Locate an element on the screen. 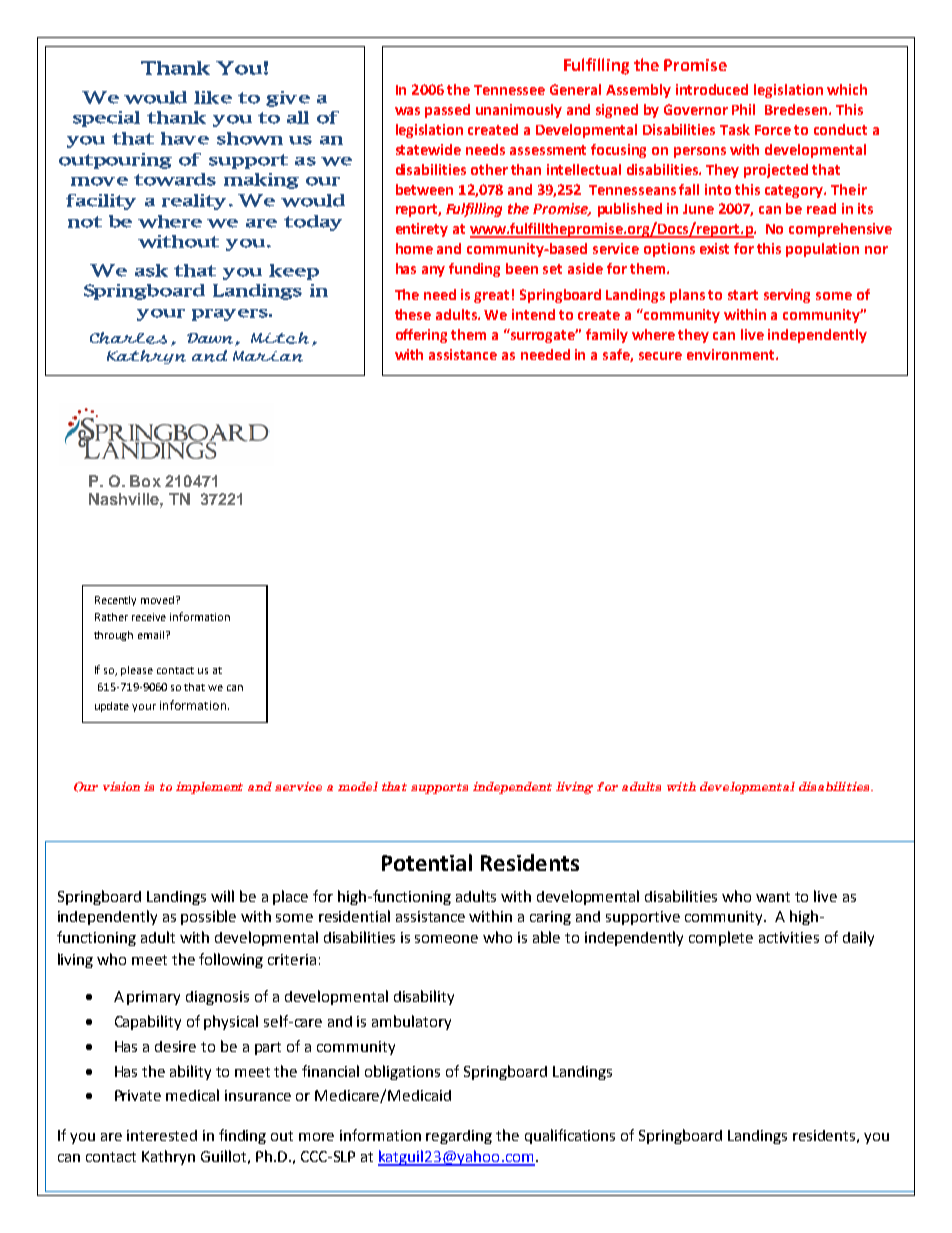 This screenshot has width=952, height=1233. Potential is located at coordinates (427, 862).
